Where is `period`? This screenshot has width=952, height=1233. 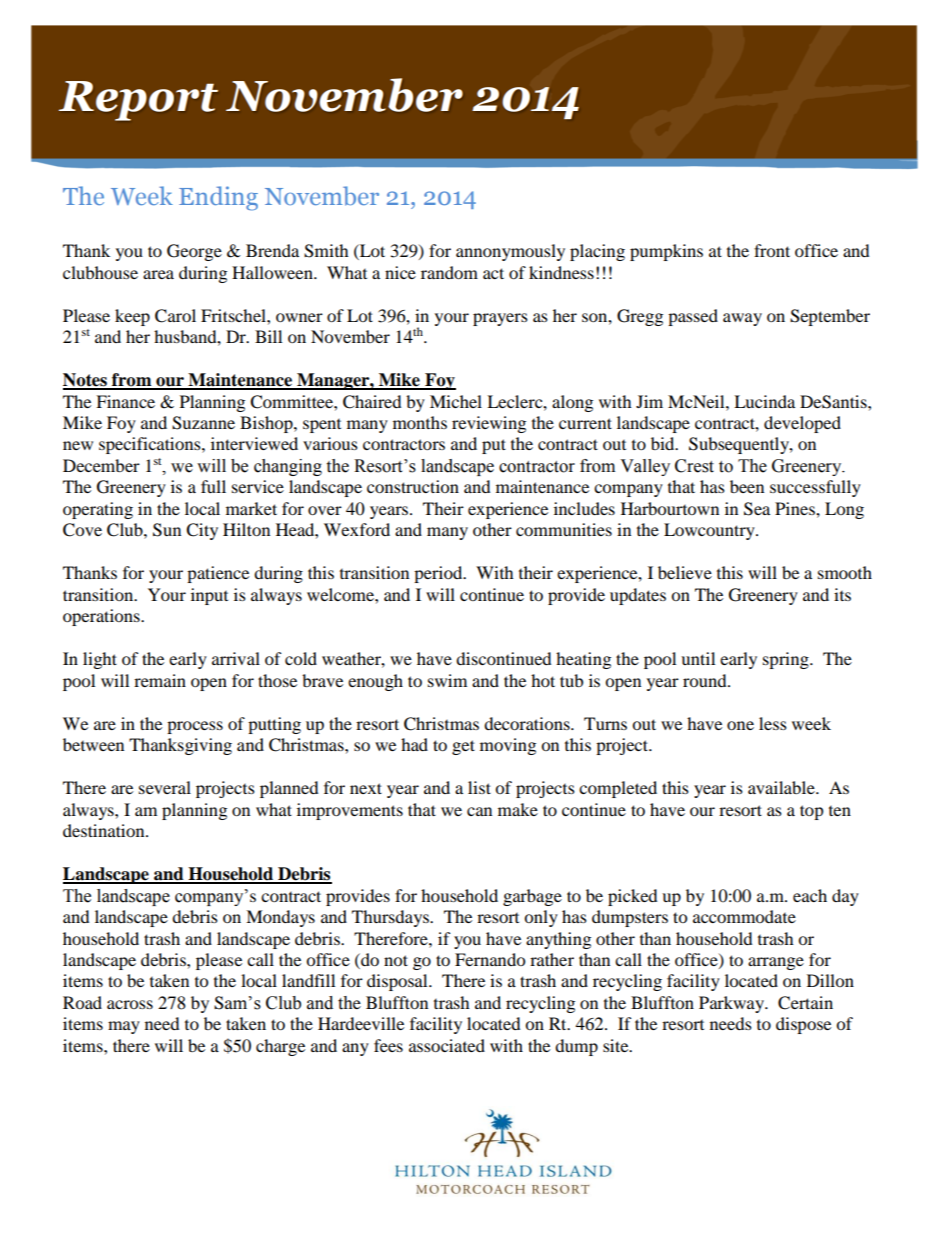
period is located at coordinates (439, 574).
